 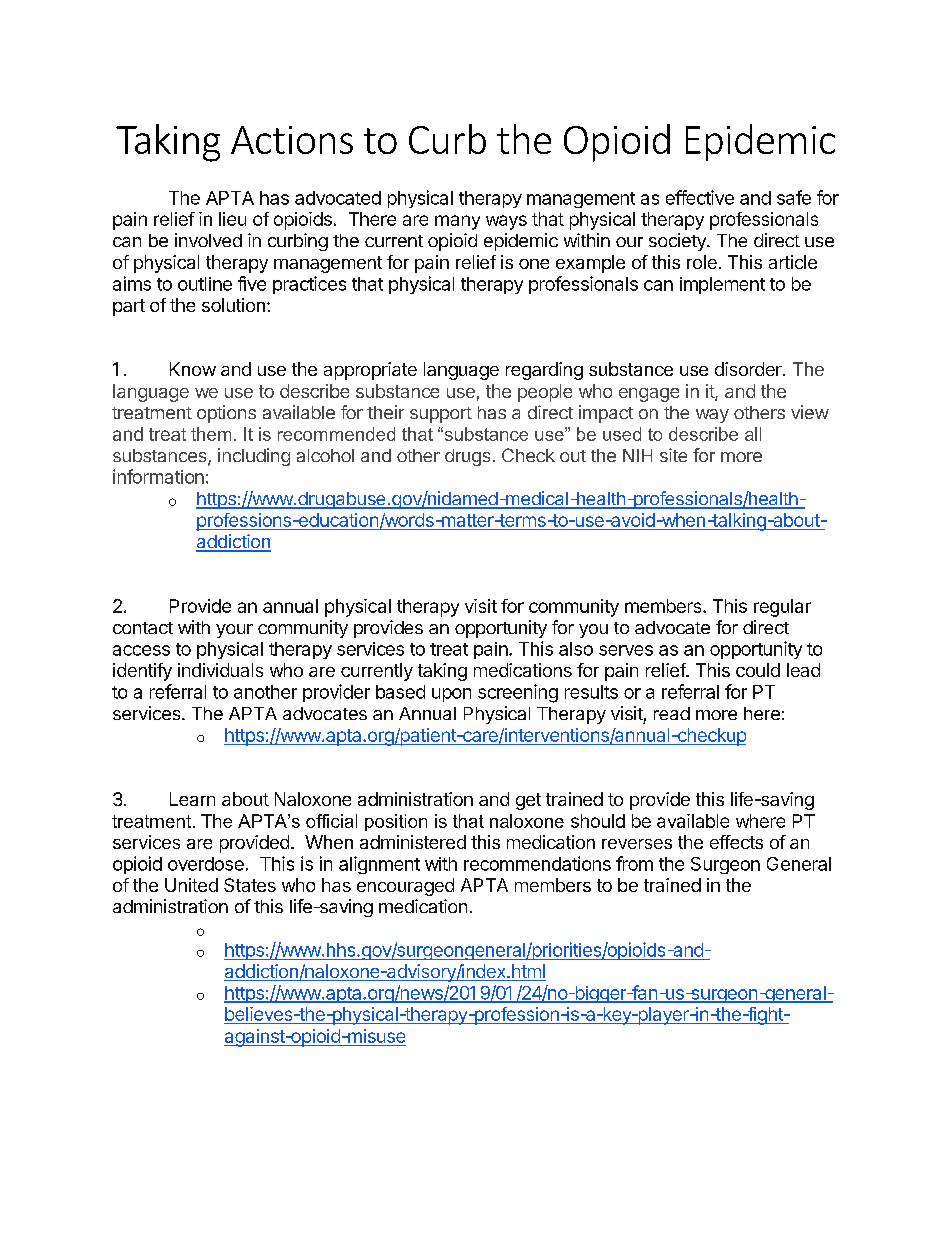 I want to click on effective, so click(x=700, y=197).
